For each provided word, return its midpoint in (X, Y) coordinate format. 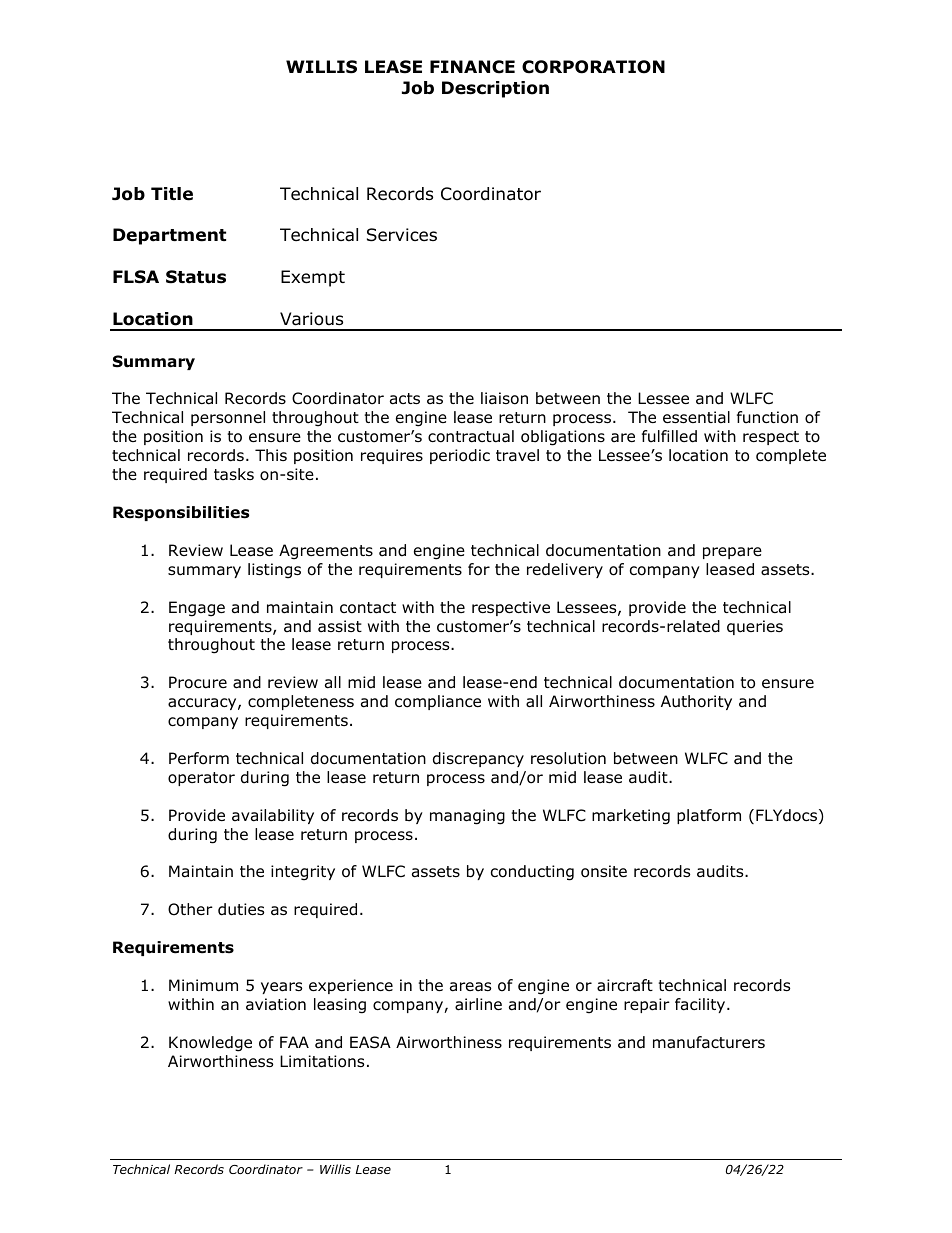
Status (196, 277)
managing (467, 817)
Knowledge (210, 1044)
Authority (696, 702)
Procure (198, 682)
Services (402, 235)
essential (696, 417)
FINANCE (472, 67)
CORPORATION (593, 67)
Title (172, 194)
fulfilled (669, 436)
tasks (234, 474)
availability (273, 816)
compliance (438, 702)
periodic (460, 456)
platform (709, 816)
